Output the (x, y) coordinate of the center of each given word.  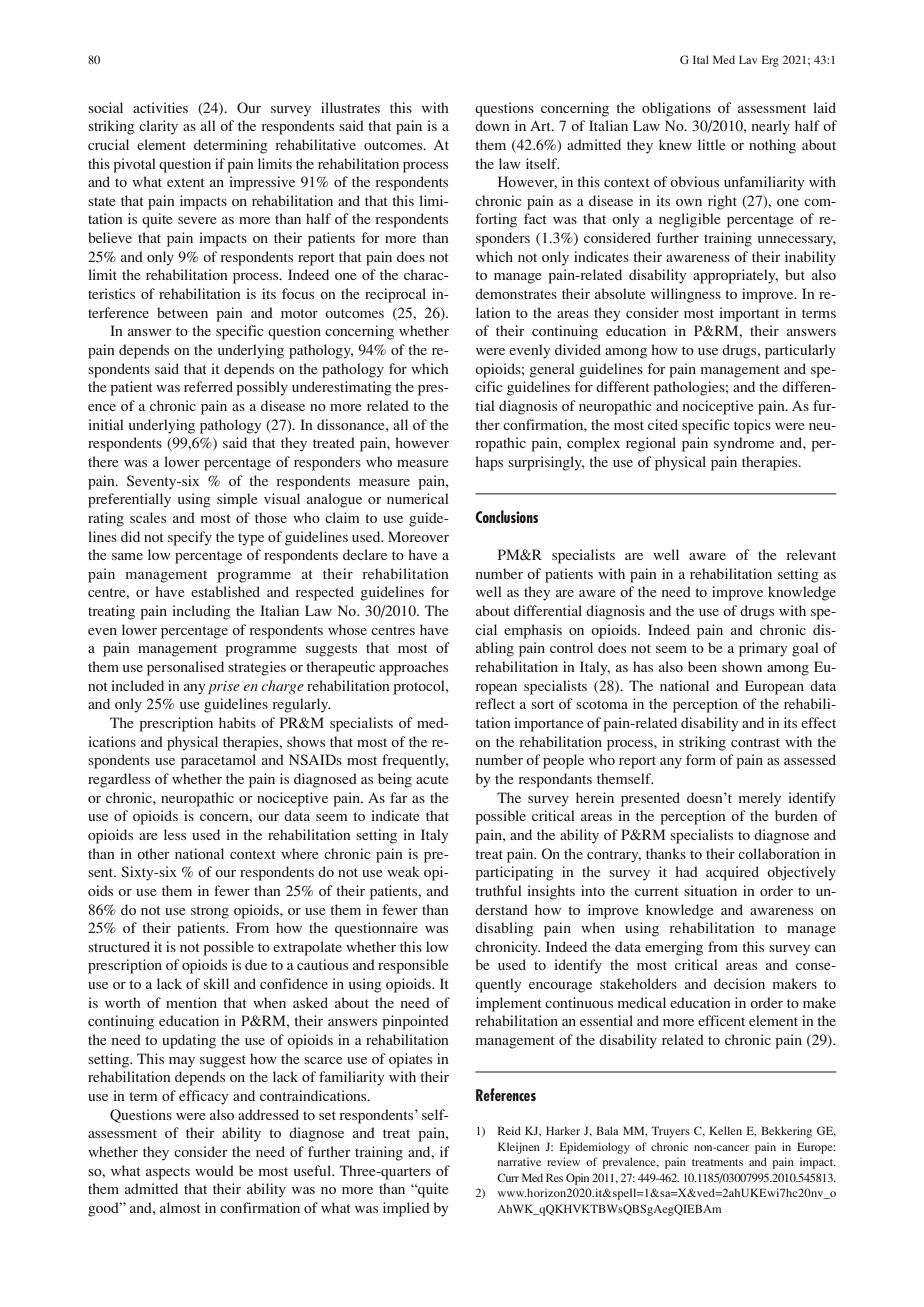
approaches (413, 668)
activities (160, 107)
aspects (168, 1173)
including (201, 612)
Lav (748, 59)
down (492, 125)
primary (763, 649)
